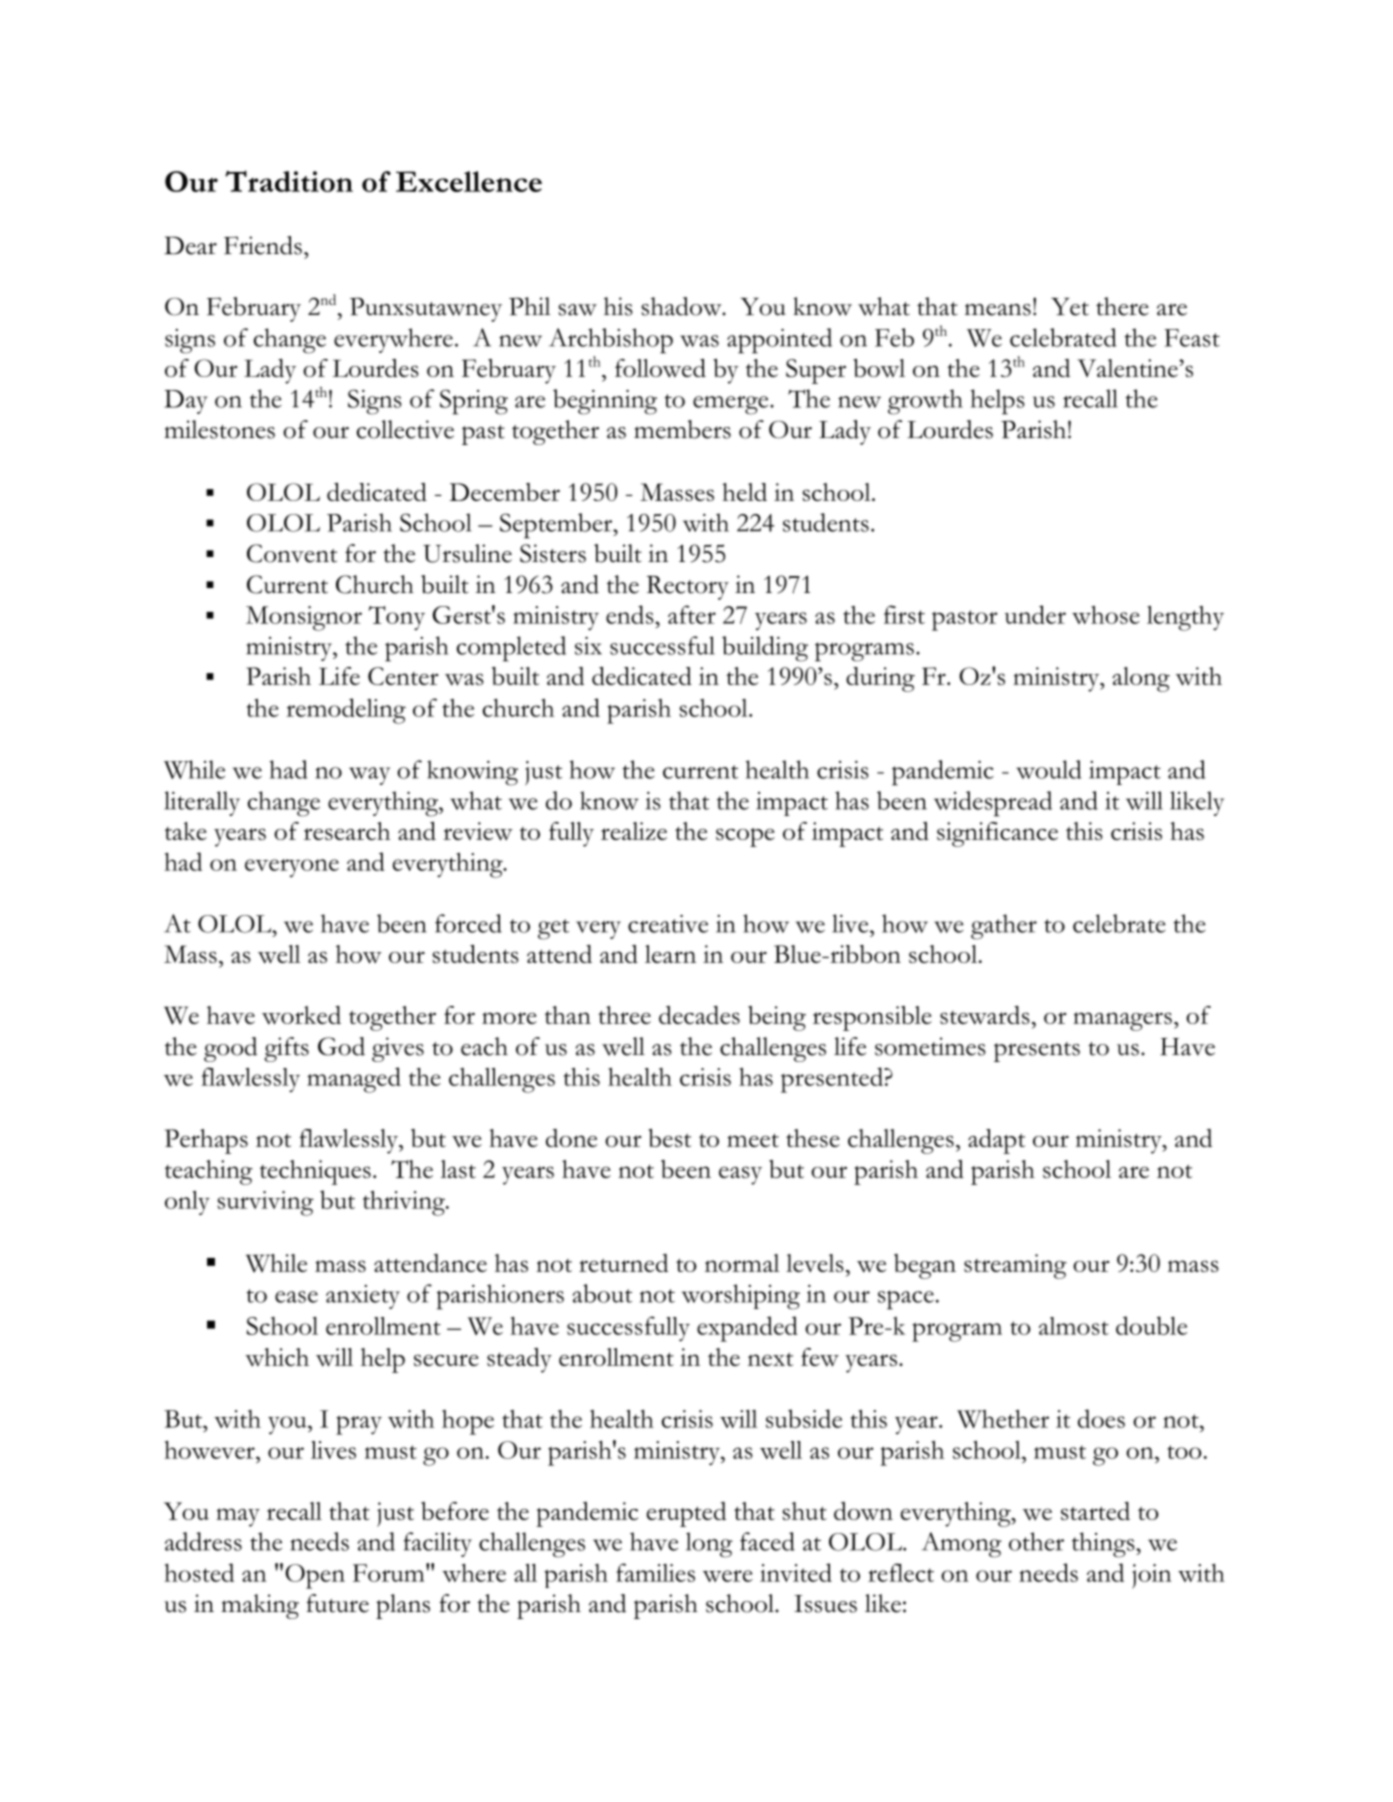  What do you see at coordinates (996, 1141) in the screenshot?
I see `adapt` at bounding box center [996, 1141].
